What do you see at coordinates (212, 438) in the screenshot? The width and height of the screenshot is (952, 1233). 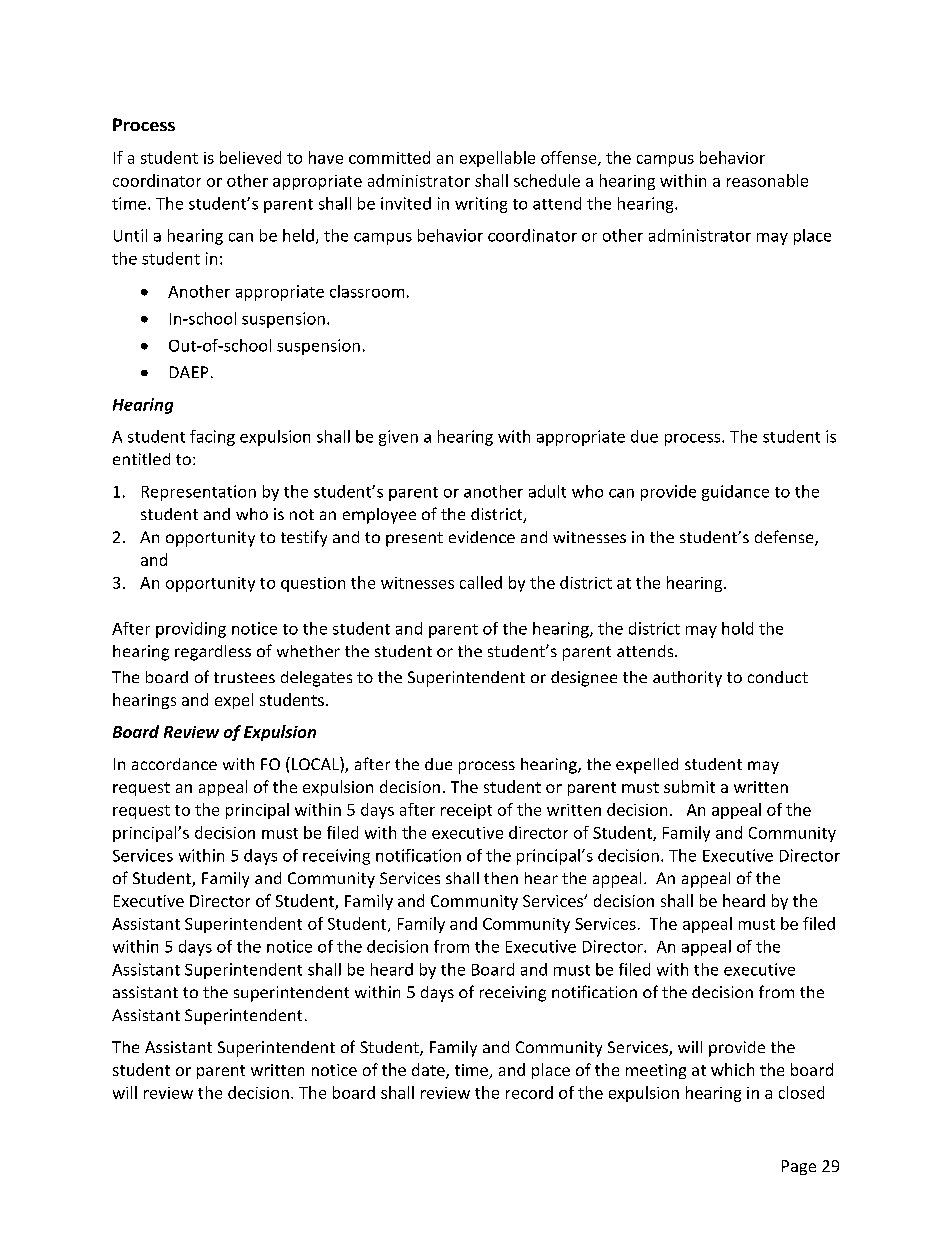 I see `facing` at bounding box center [212, 438].
